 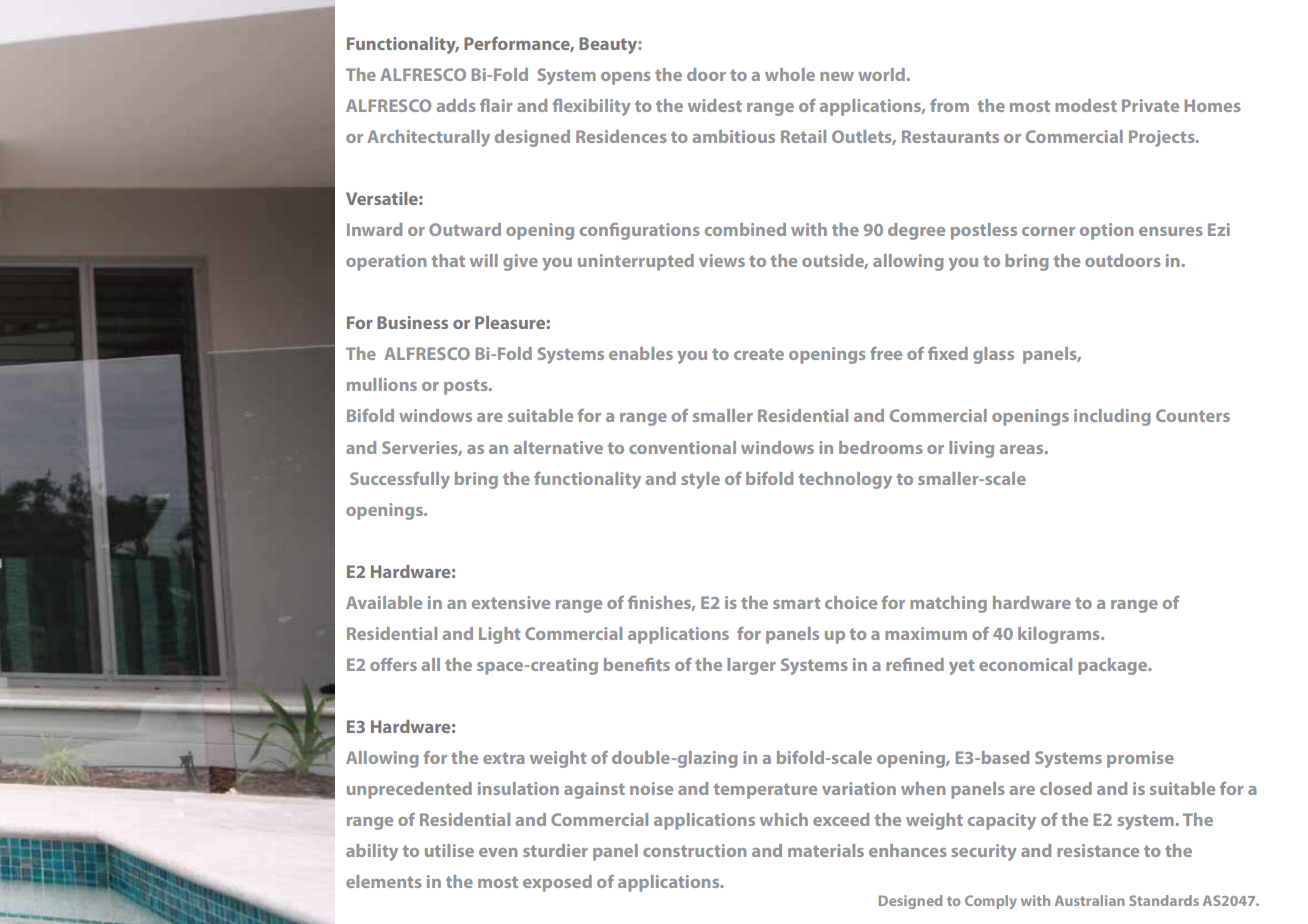 What do you see at coordinates (1060, 635) in the image?
I see `kilograms` at bounding box center [1060, 635].
